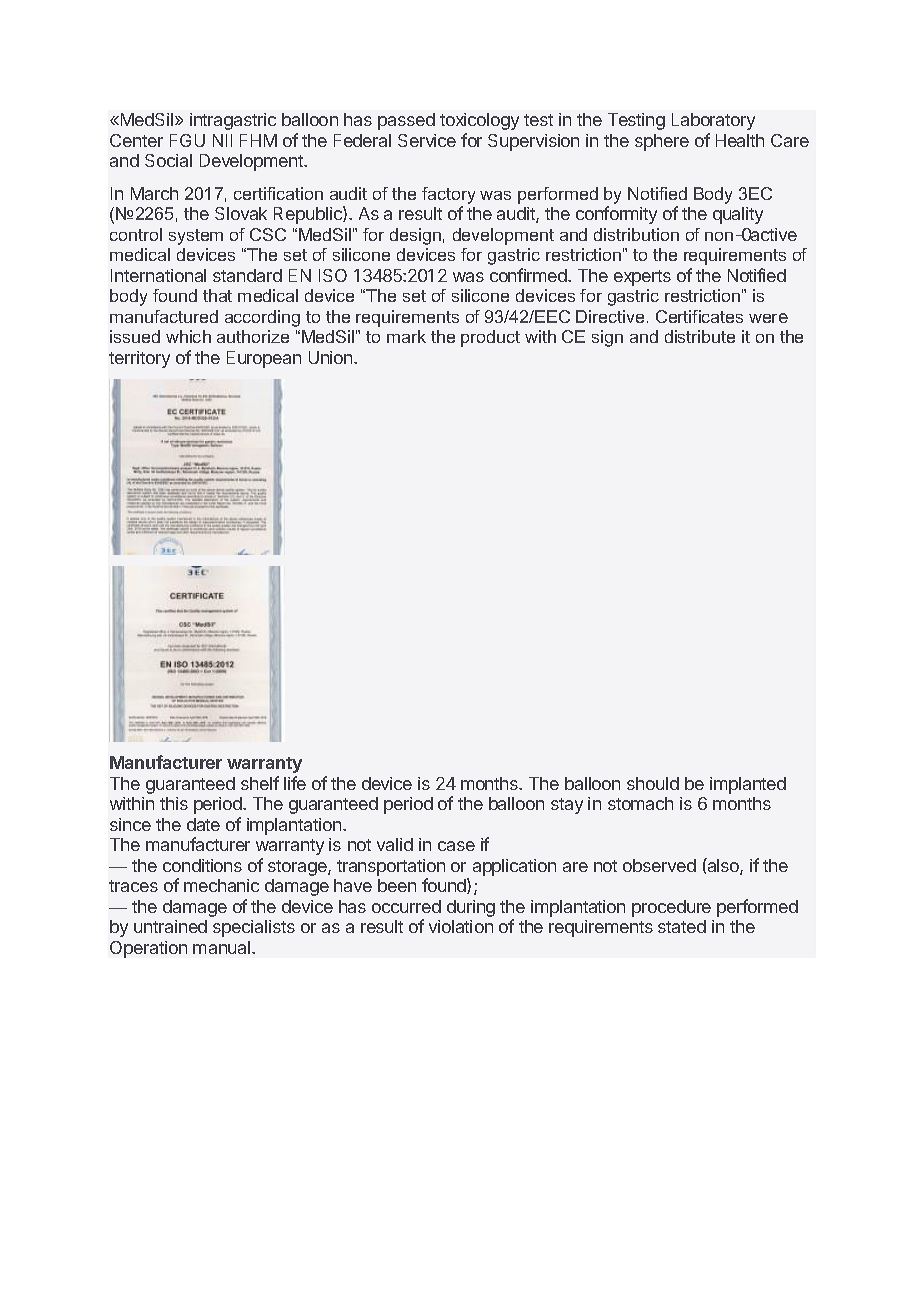 The width and height of the screenshot is (924, 1308). Describe the element at coordinates (567, 806) in the screenshot. I see `stay` at that location.
